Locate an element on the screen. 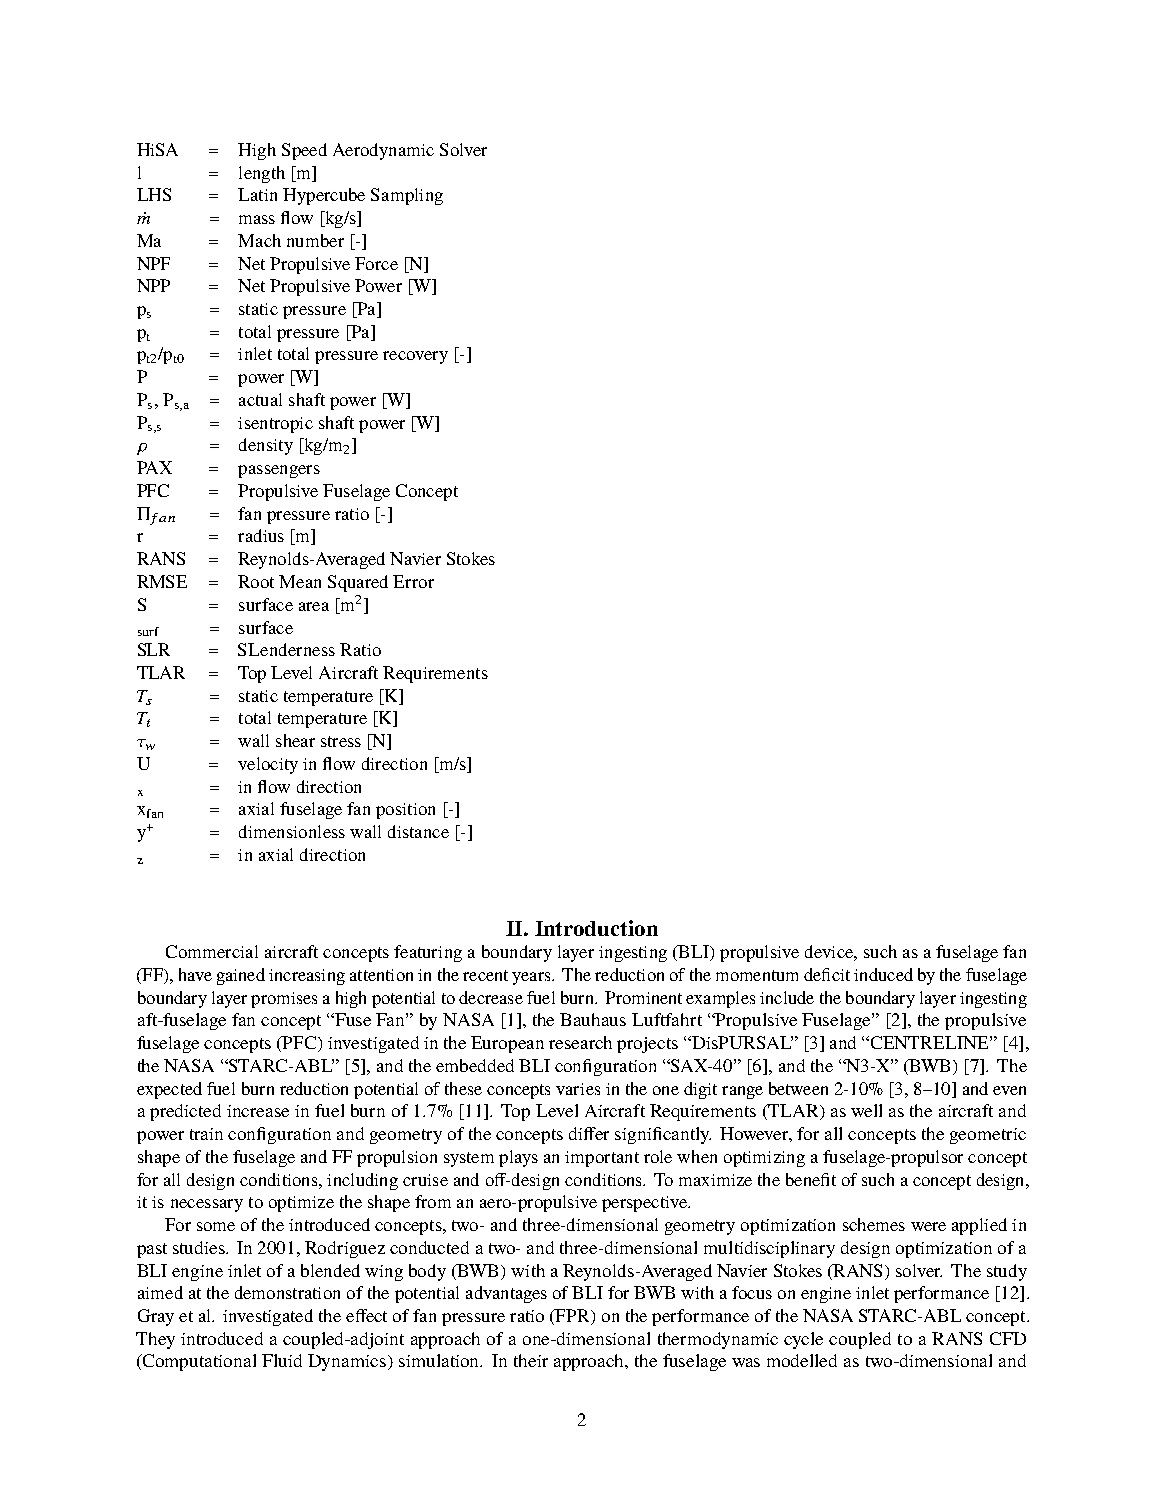 Image resolution: width=1164 pixels, height=1506 pixels. recovery is located at coordinates (415, 357).
